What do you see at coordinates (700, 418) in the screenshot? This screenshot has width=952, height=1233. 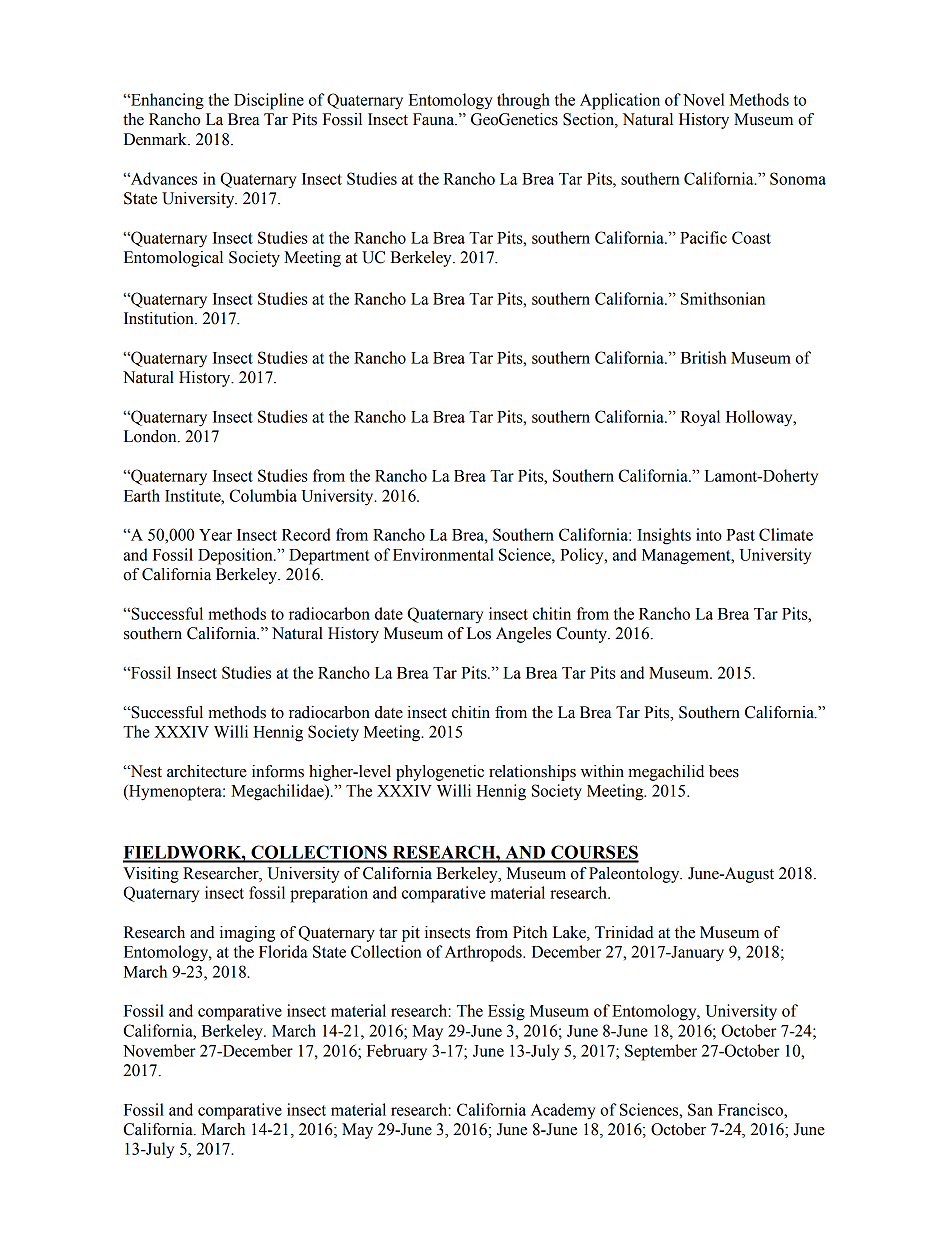 I see `Royal` at bounding box center [700, 418].
